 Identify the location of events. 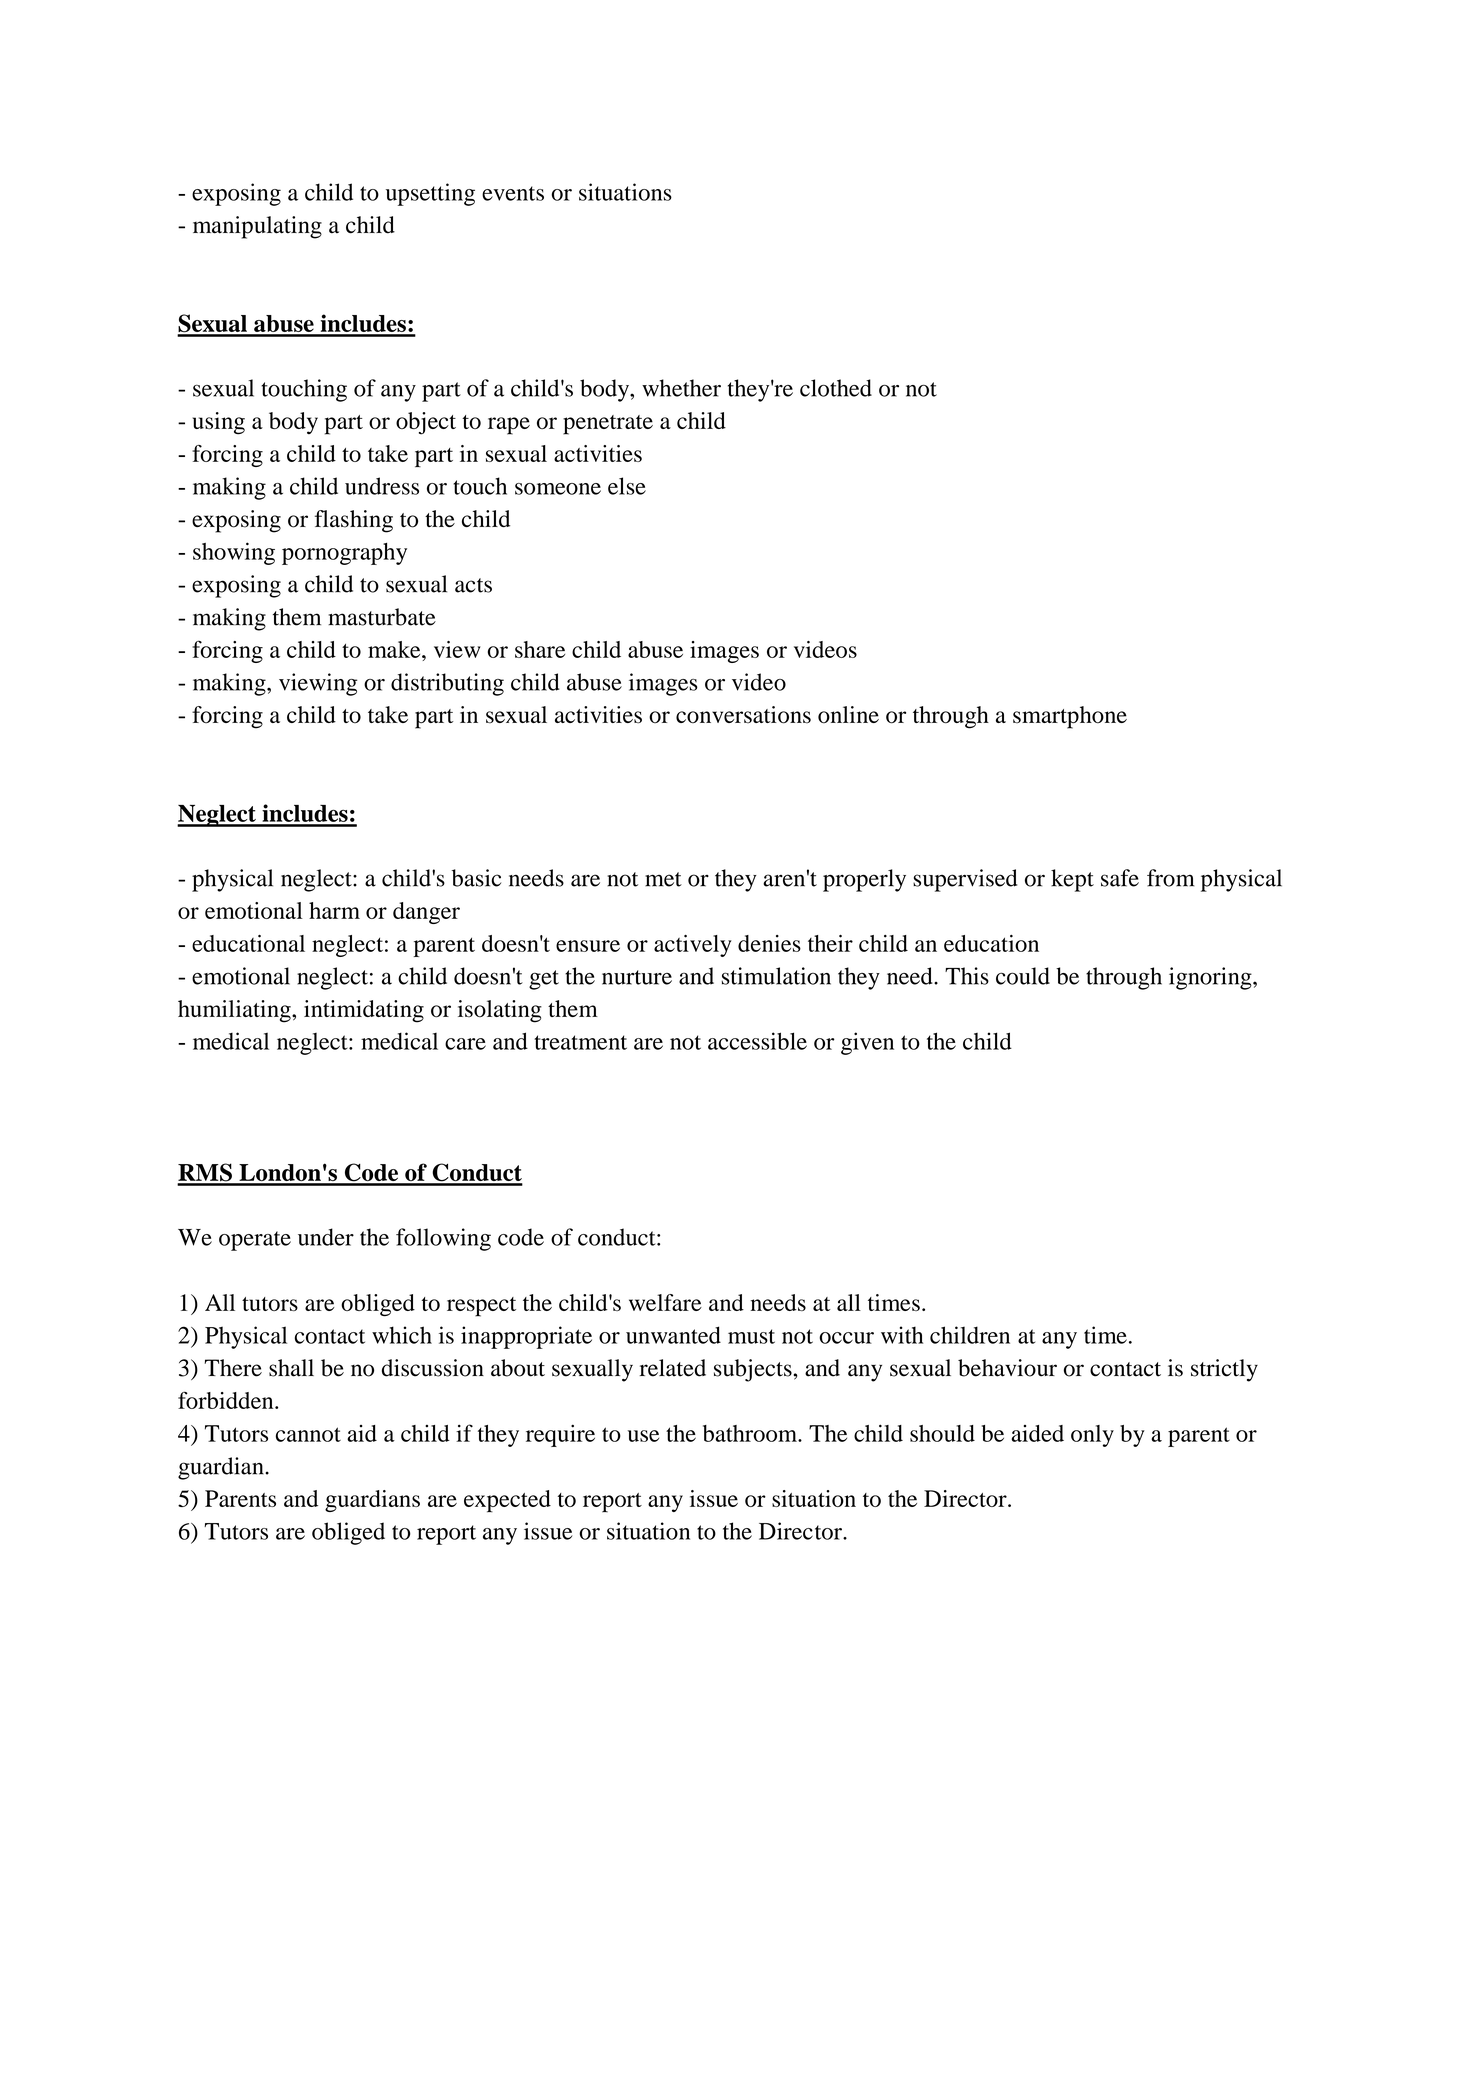
(513, 193).
